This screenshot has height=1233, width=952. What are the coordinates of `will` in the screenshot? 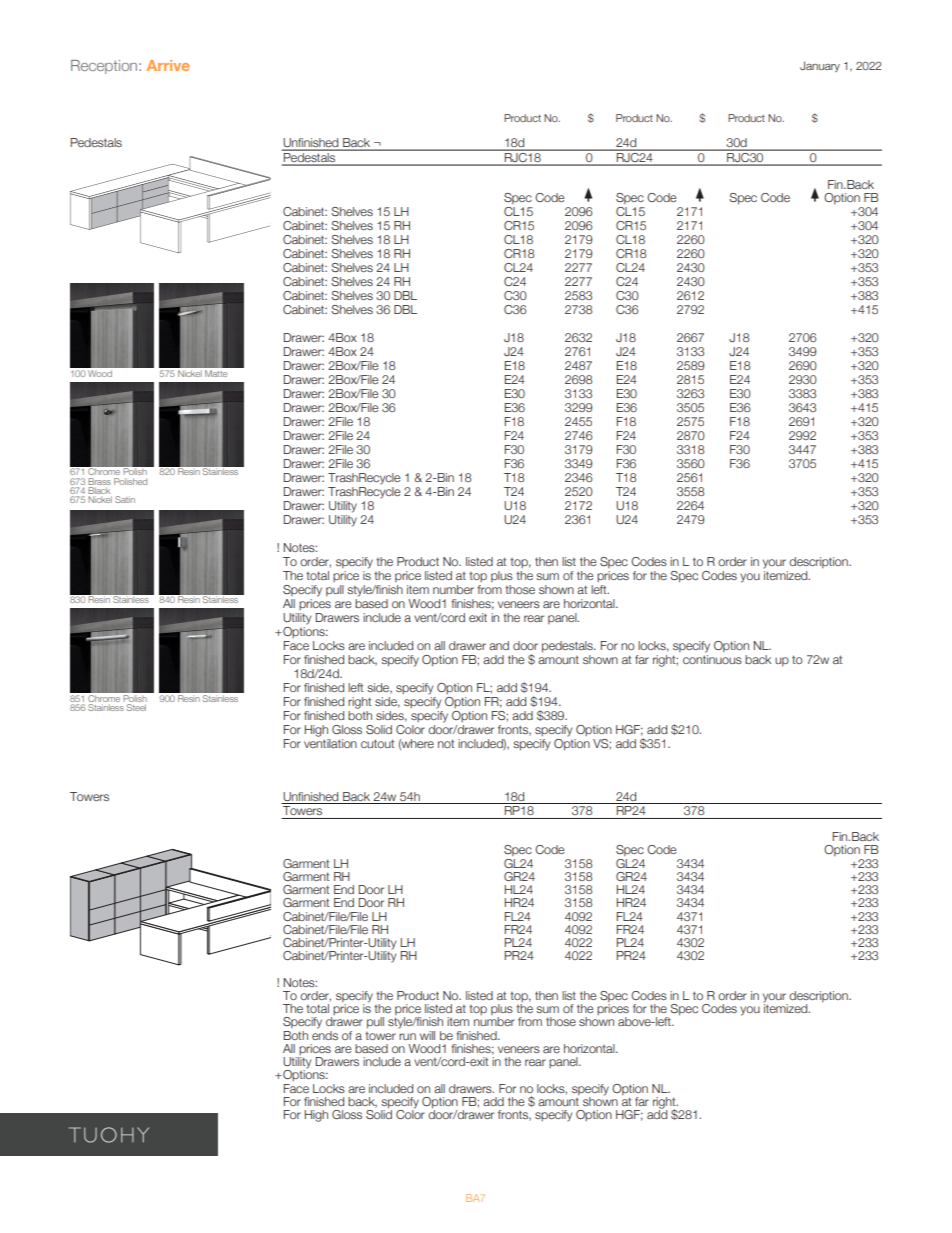 It's located at (427, 1035).
